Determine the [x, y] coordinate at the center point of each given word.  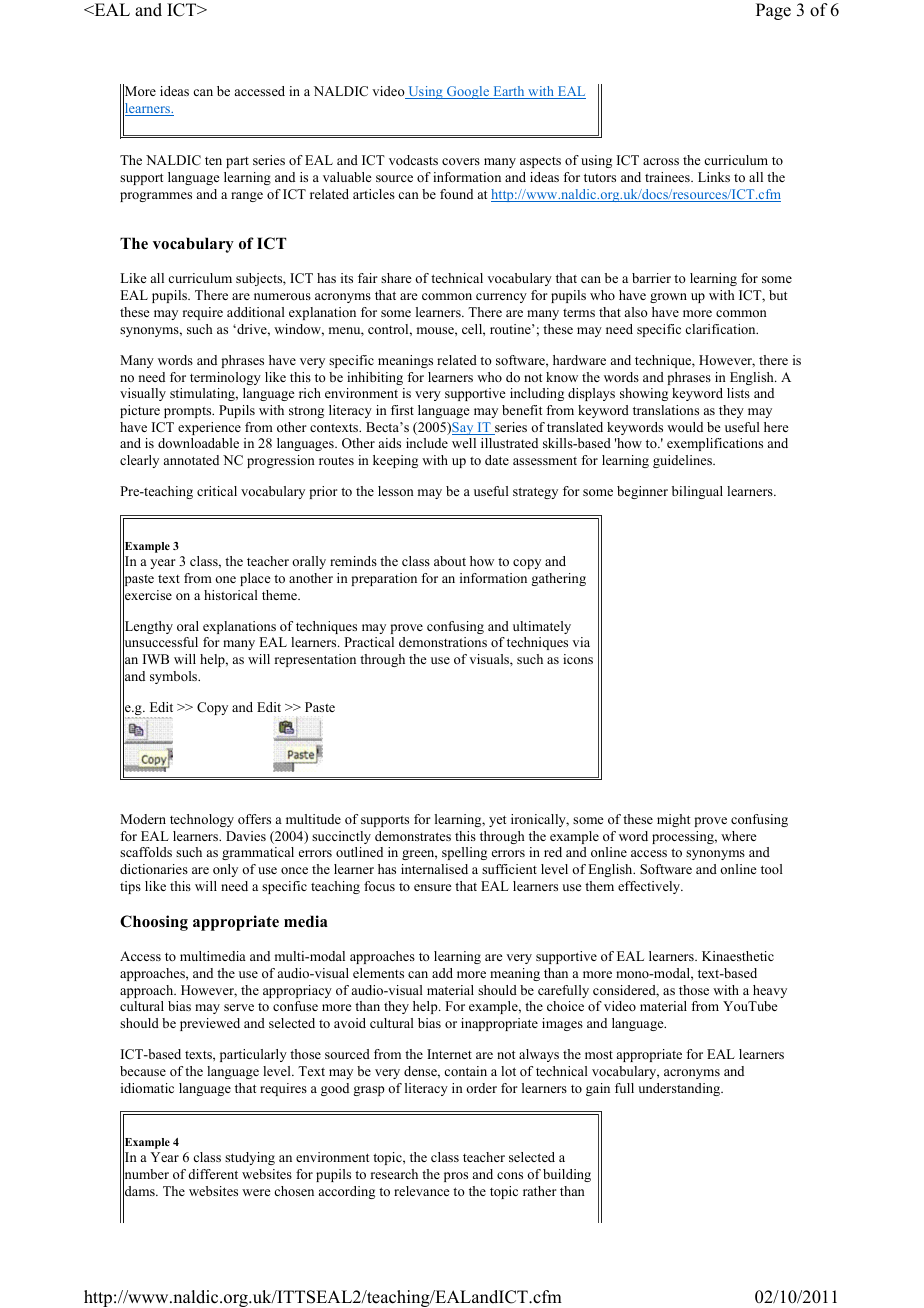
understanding [680, 1089]
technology [202, 820]
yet [497, 821]
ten [213, 161]
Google [468, 92]
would [685, 427]
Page [773, 11]
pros [456, 1177]
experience [209, 428]
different [213, 1174]
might [673, 820]
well [464, 443]
